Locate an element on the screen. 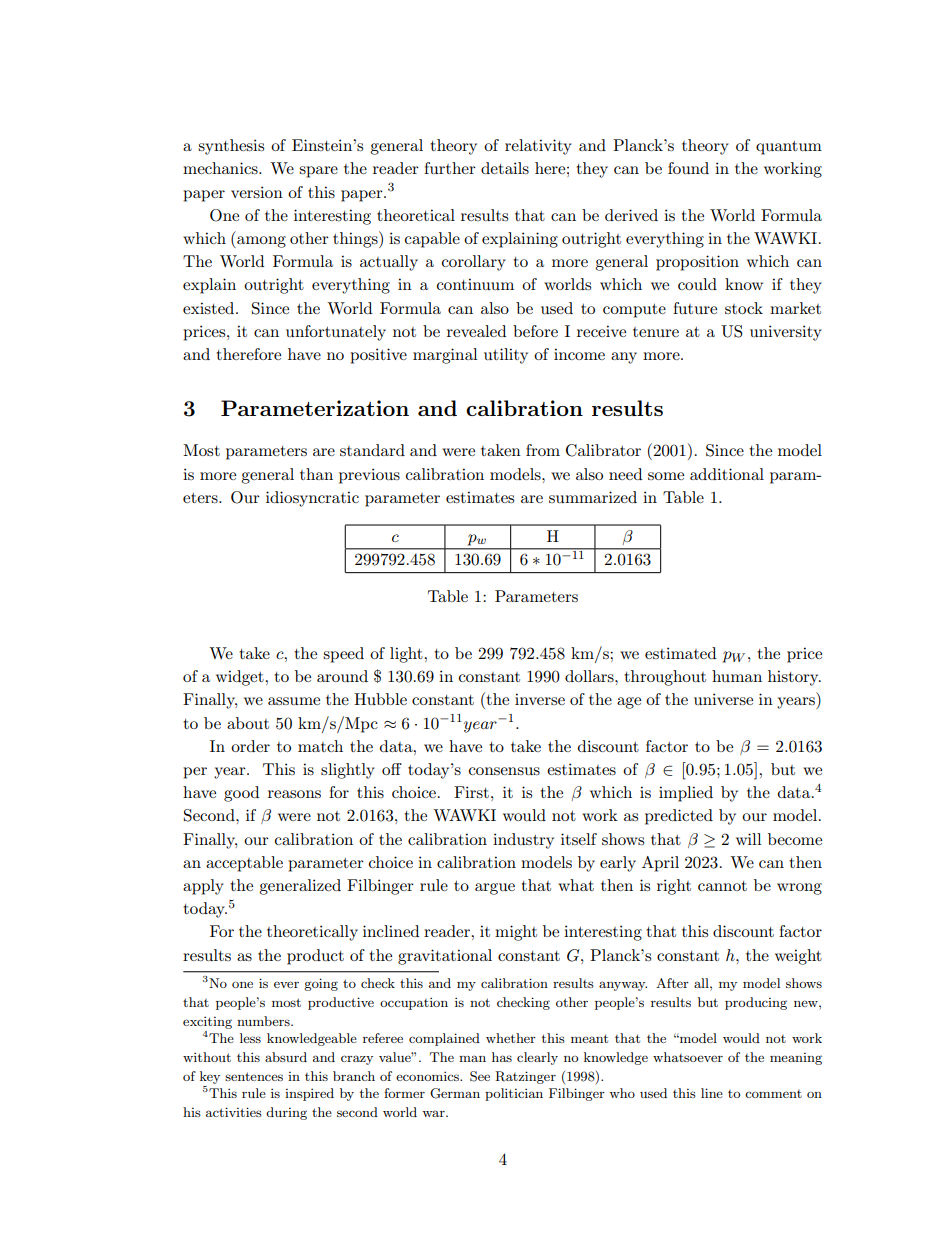 The height and width of the screenshot is (1233, 952). inverse is located at coordinates (540, 699).
